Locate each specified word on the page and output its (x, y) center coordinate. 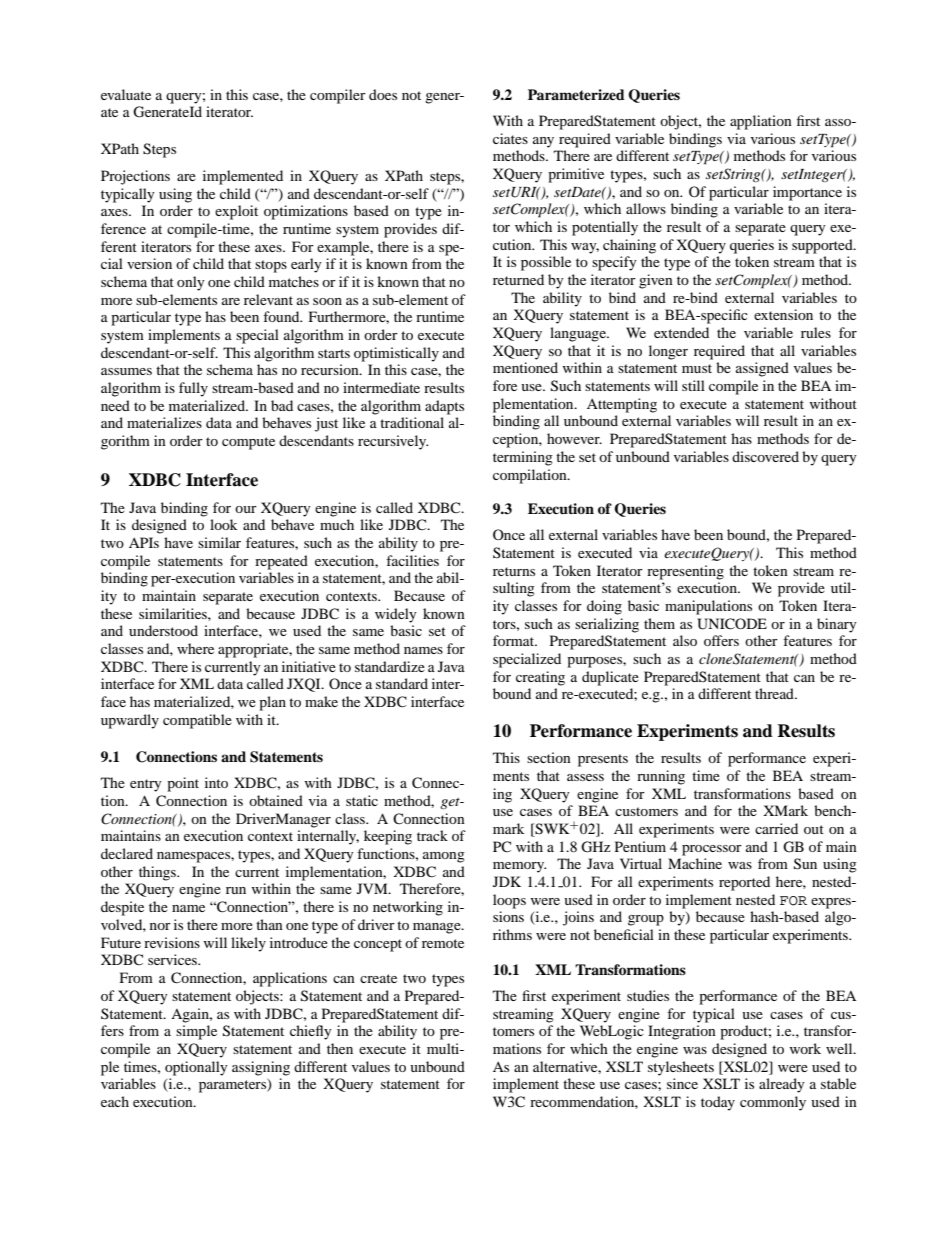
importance (807, 193)
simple (196, 1032)
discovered (765, 456)
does (383, 94)
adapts (444, 407)
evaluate (126, 94)
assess (585, 777)
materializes (164, 422)
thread (775, 693)
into (216, 782)
